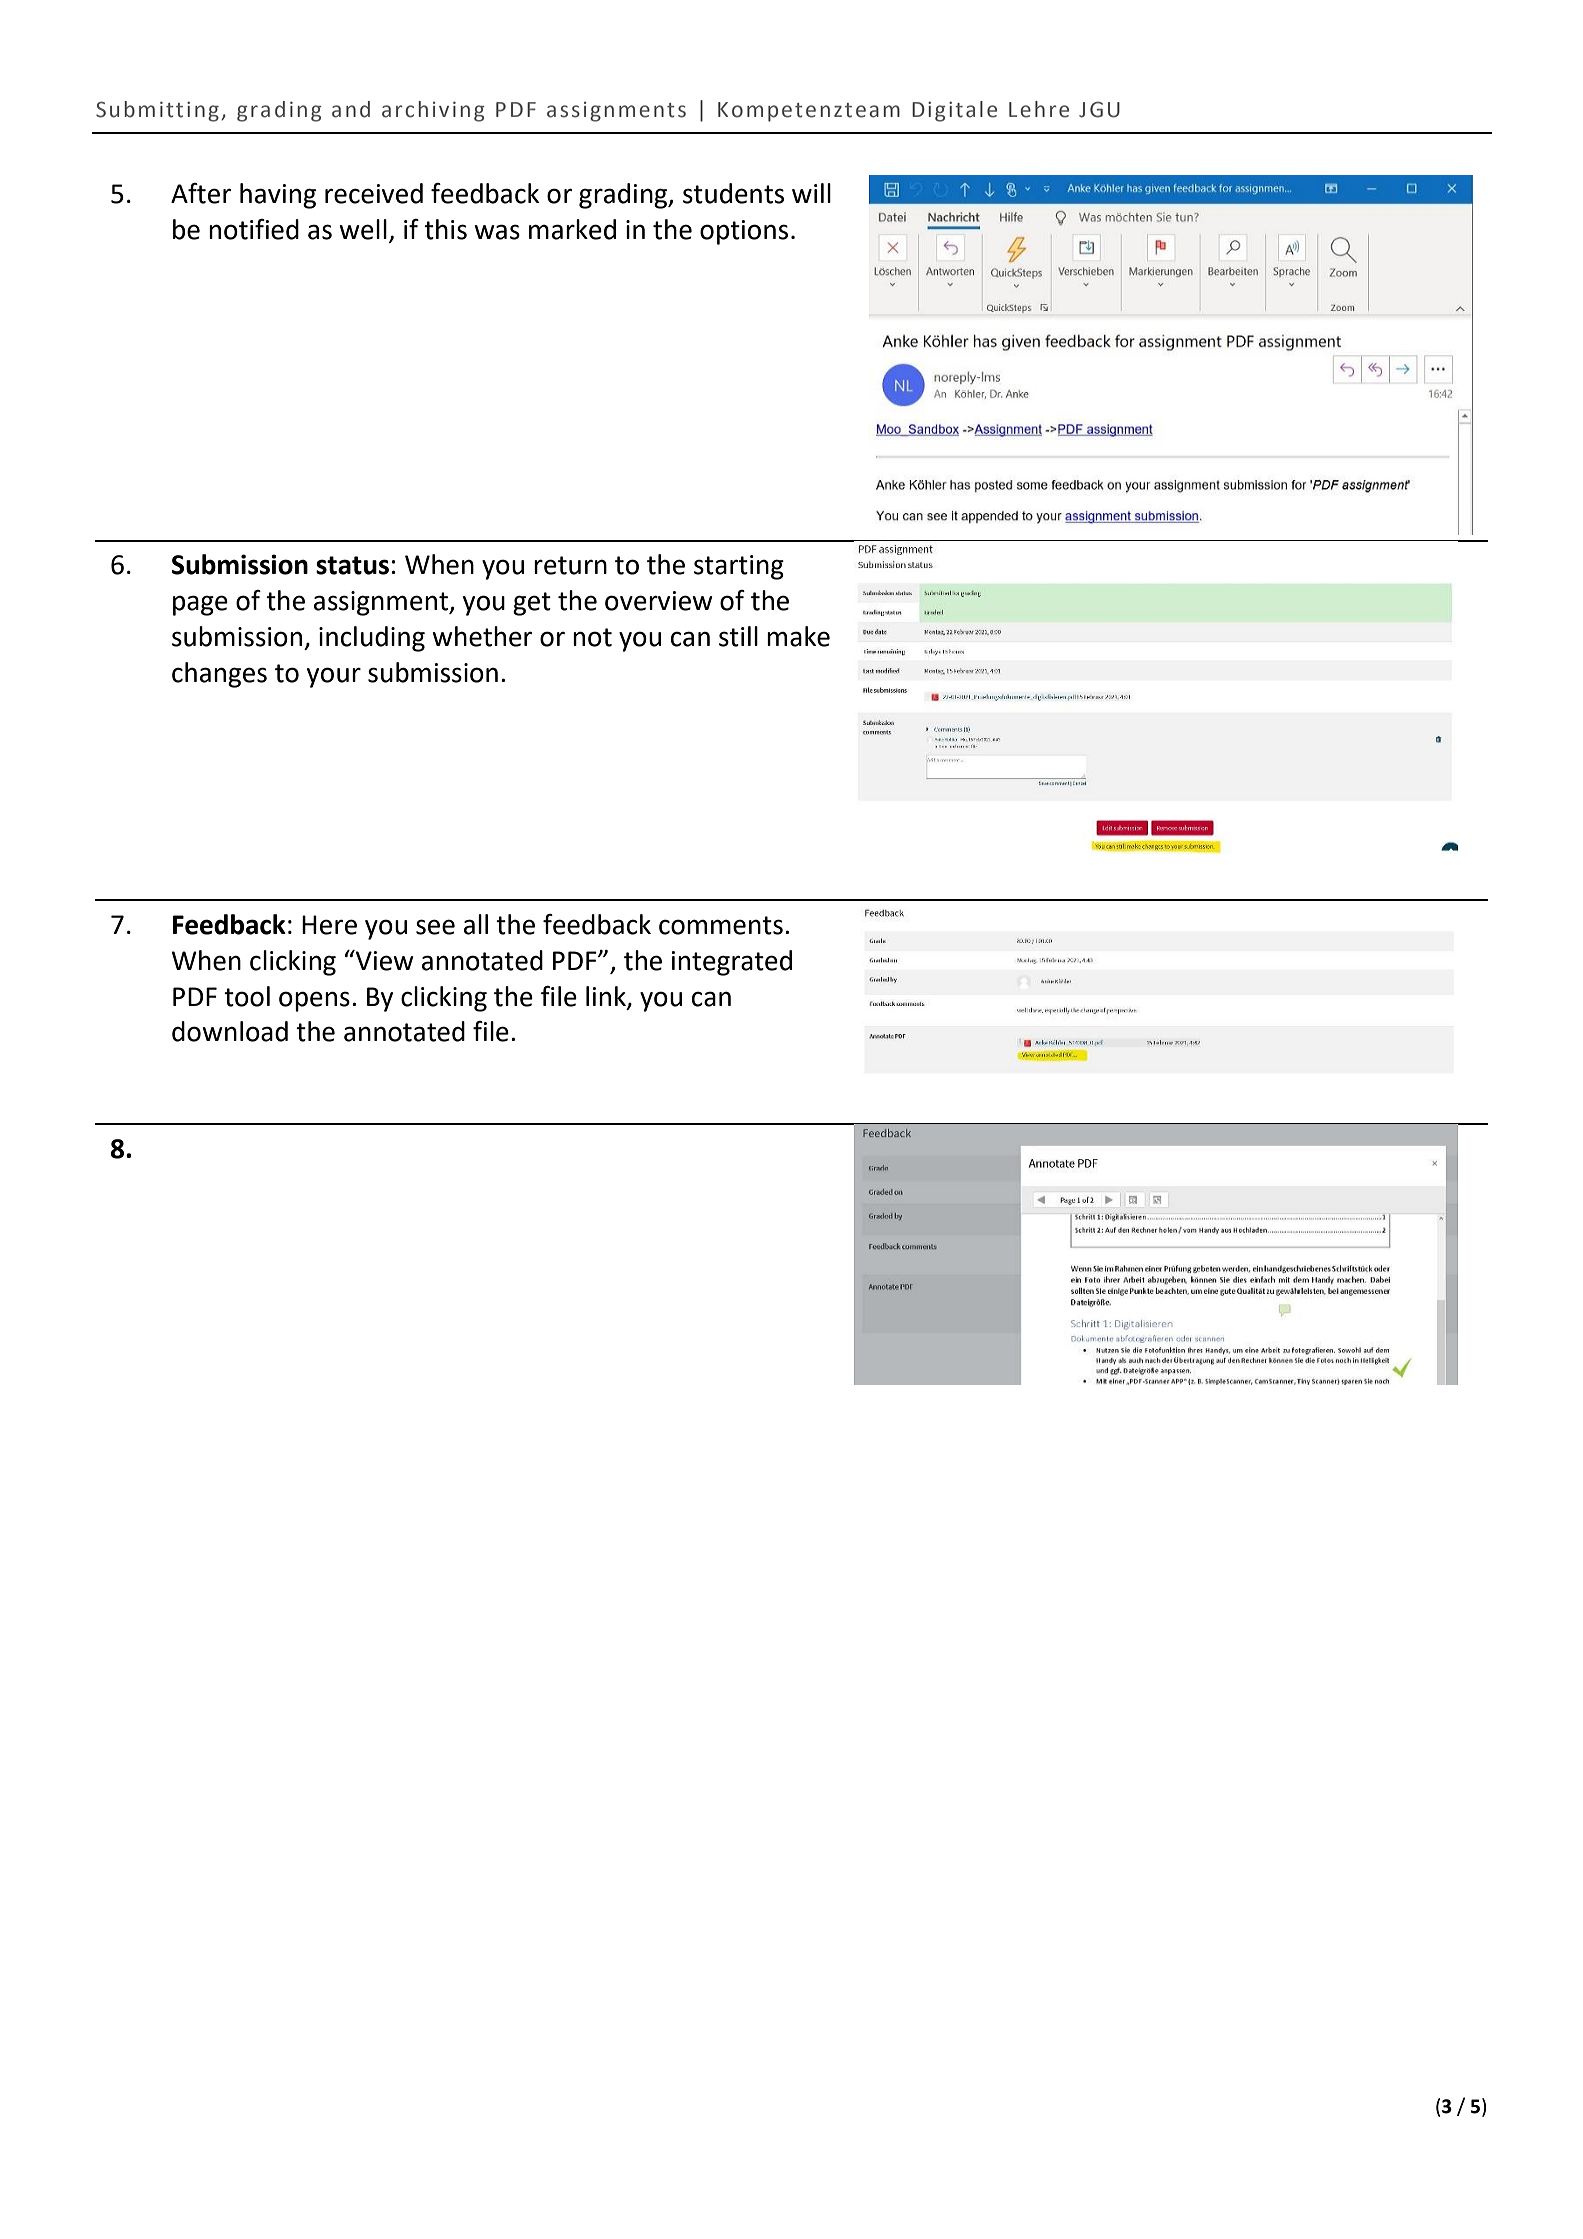 This page has width=1583, height=2239. What do you see at coordinates (247, 996) in the page?
I see `tool` at bounding box center [247, 996].
